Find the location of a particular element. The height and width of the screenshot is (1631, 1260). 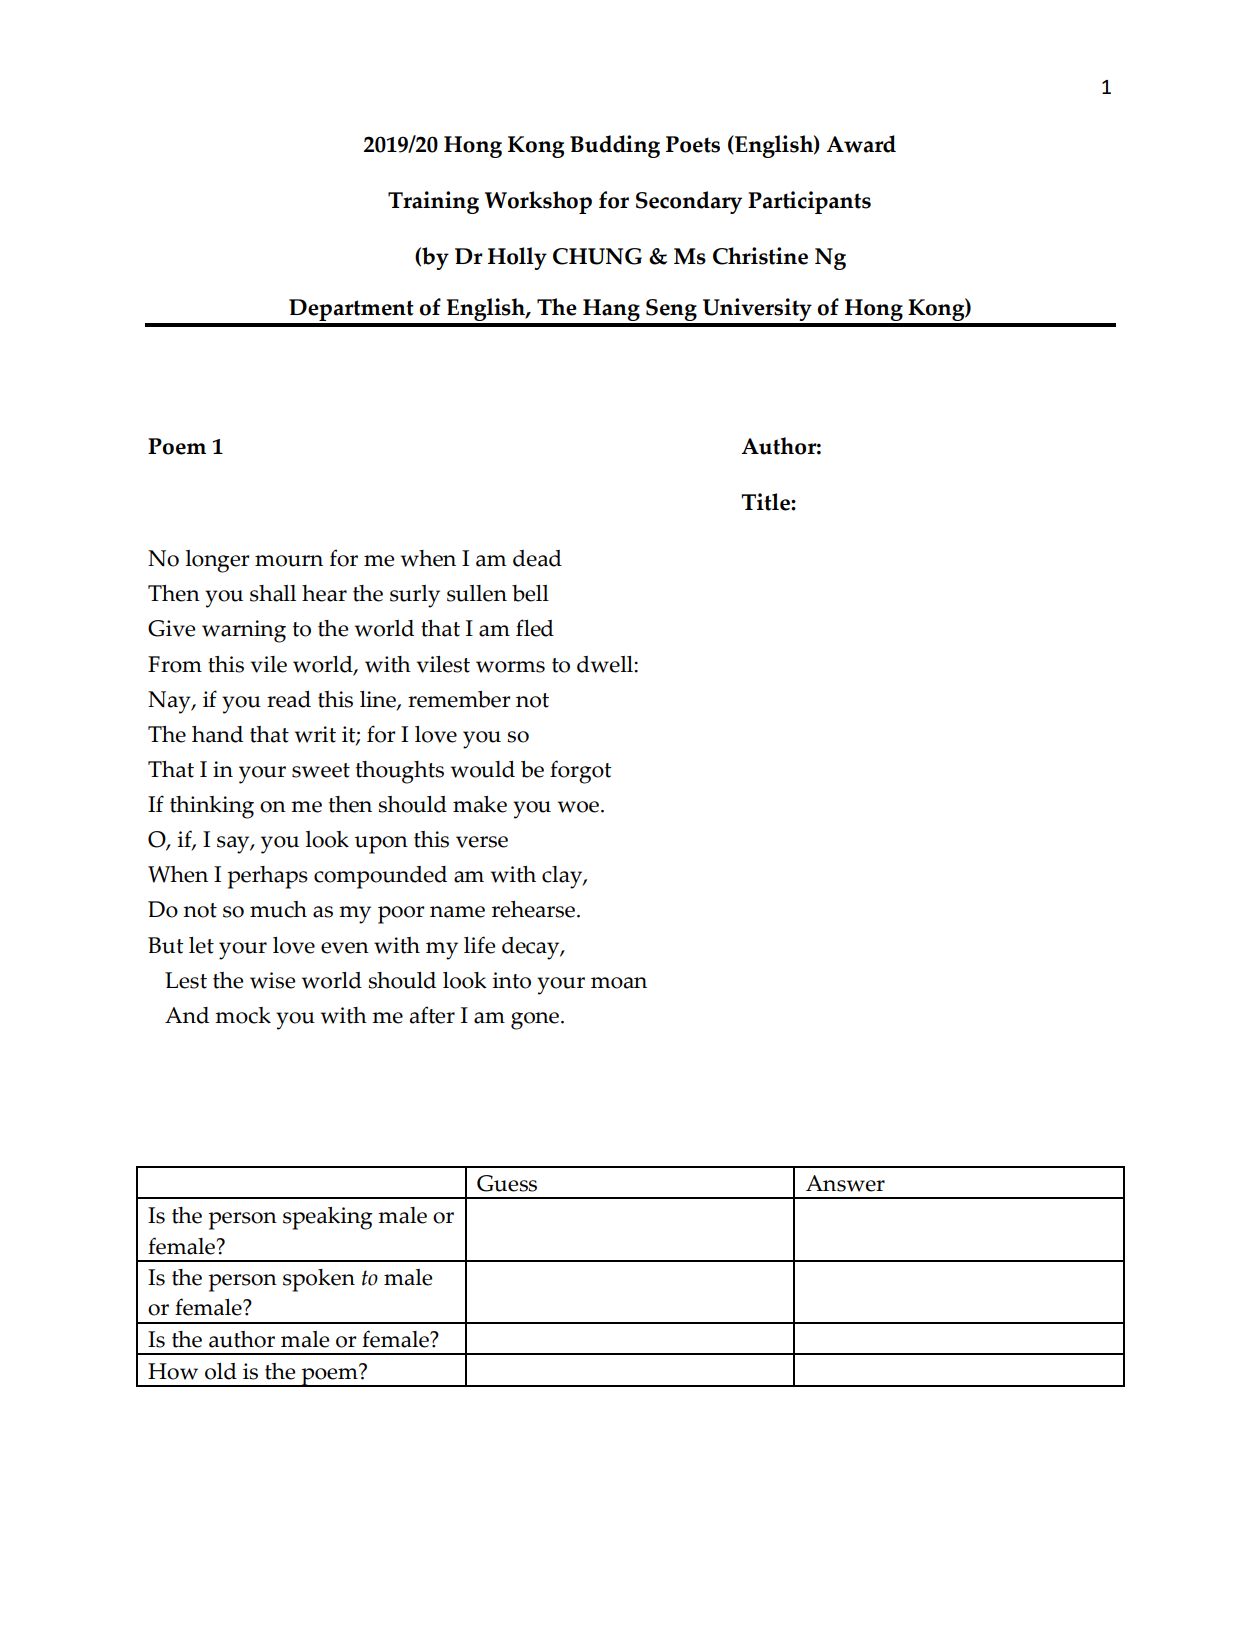

Workshop is located at coordinates (538, 202).
